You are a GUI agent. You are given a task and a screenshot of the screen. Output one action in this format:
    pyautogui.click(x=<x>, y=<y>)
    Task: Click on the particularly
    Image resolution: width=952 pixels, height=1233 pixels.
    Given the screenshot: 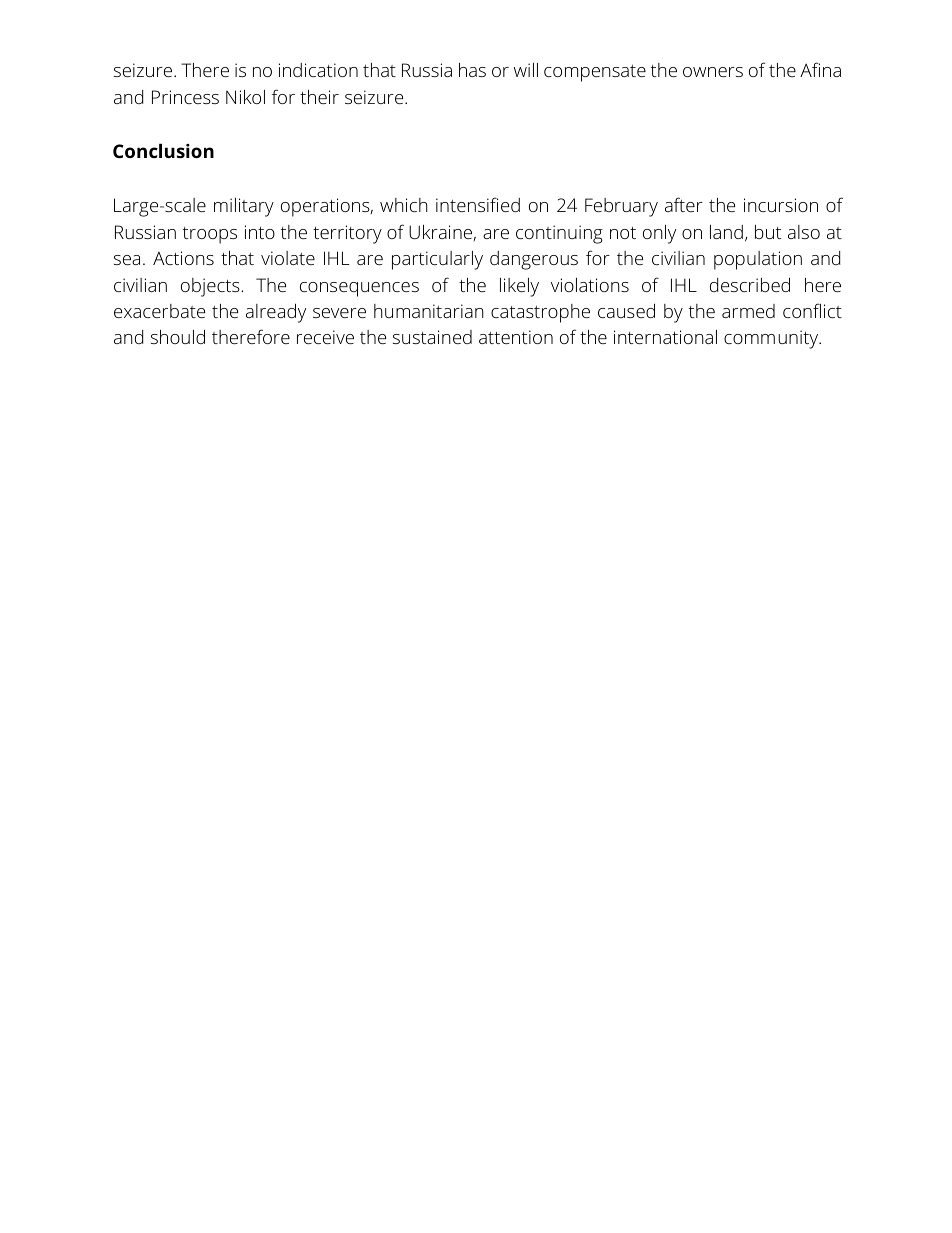 What is the action you would take?
    pyautogui.click(x=437, y=260)
